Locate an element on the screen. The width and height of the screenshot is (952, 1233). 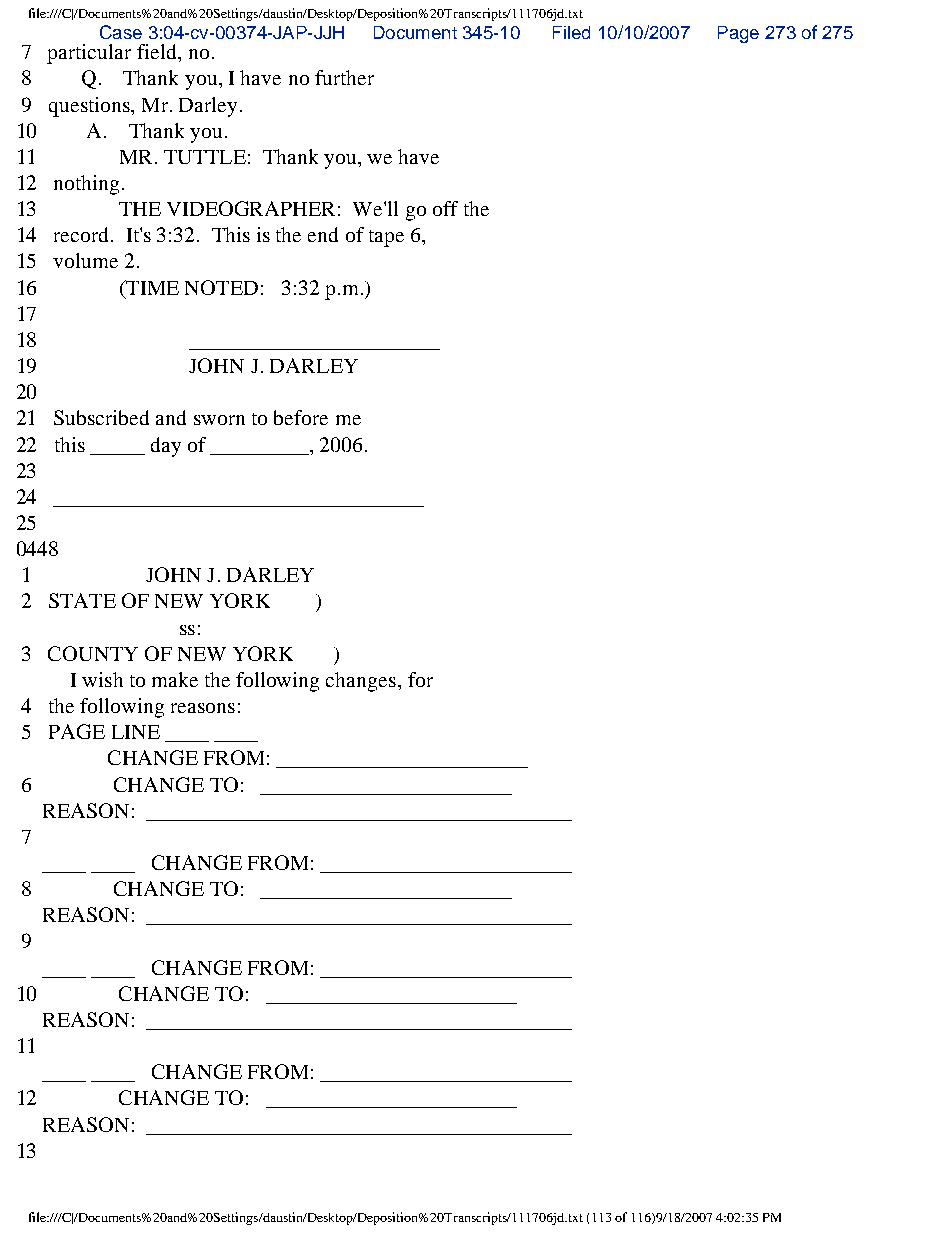
LINE is located at coordinates (136, 732).
